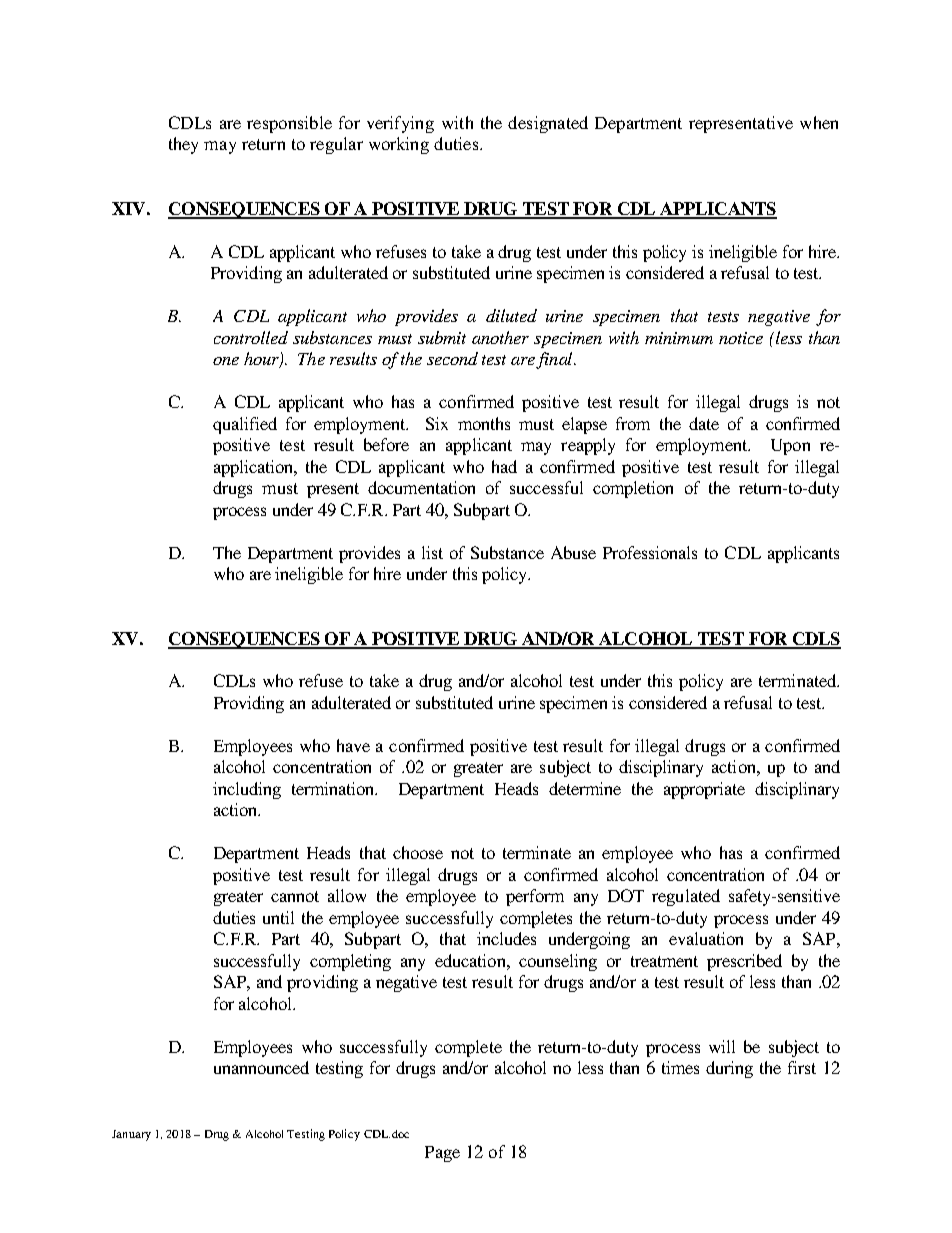 The image size is (952, 1233). Describe the element at coordinates (704, 790) in the page. I see `appropriate` at that location.
